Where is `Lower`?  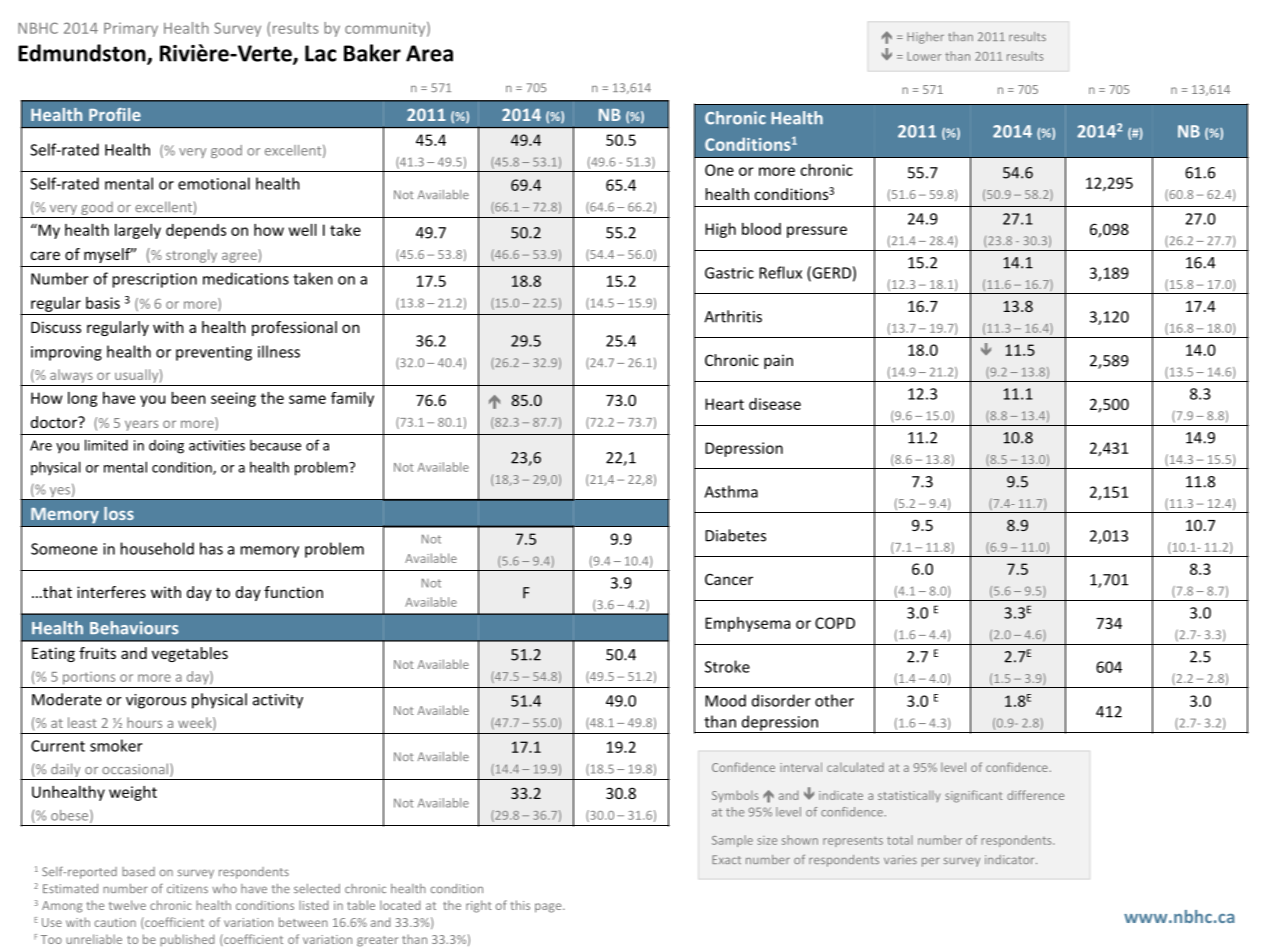 Lower is located at coordinates (924, 56).
